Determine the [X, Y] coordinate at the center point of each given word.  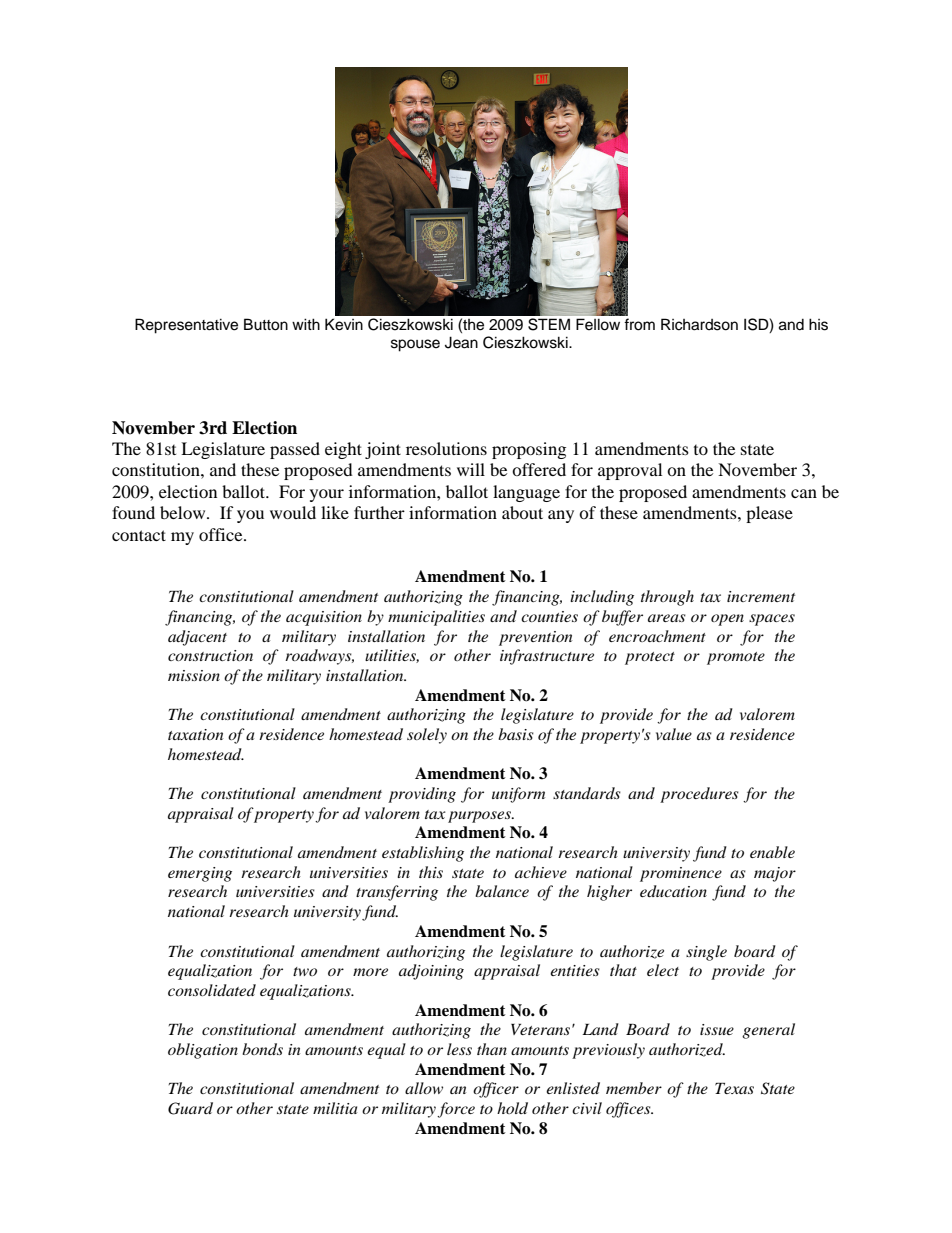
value [674, 734]
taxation [195, 734]
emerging [200, 874]
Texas [734, 1088]
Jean [461, 342]
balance [502, 891]
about [522, 512]
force [456, 1110]
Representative [186, 326]
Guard [190, 1108]
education [673, 891]
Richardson [699, 324]
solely [427, 736]
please [769, 514]
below [184, 512]
